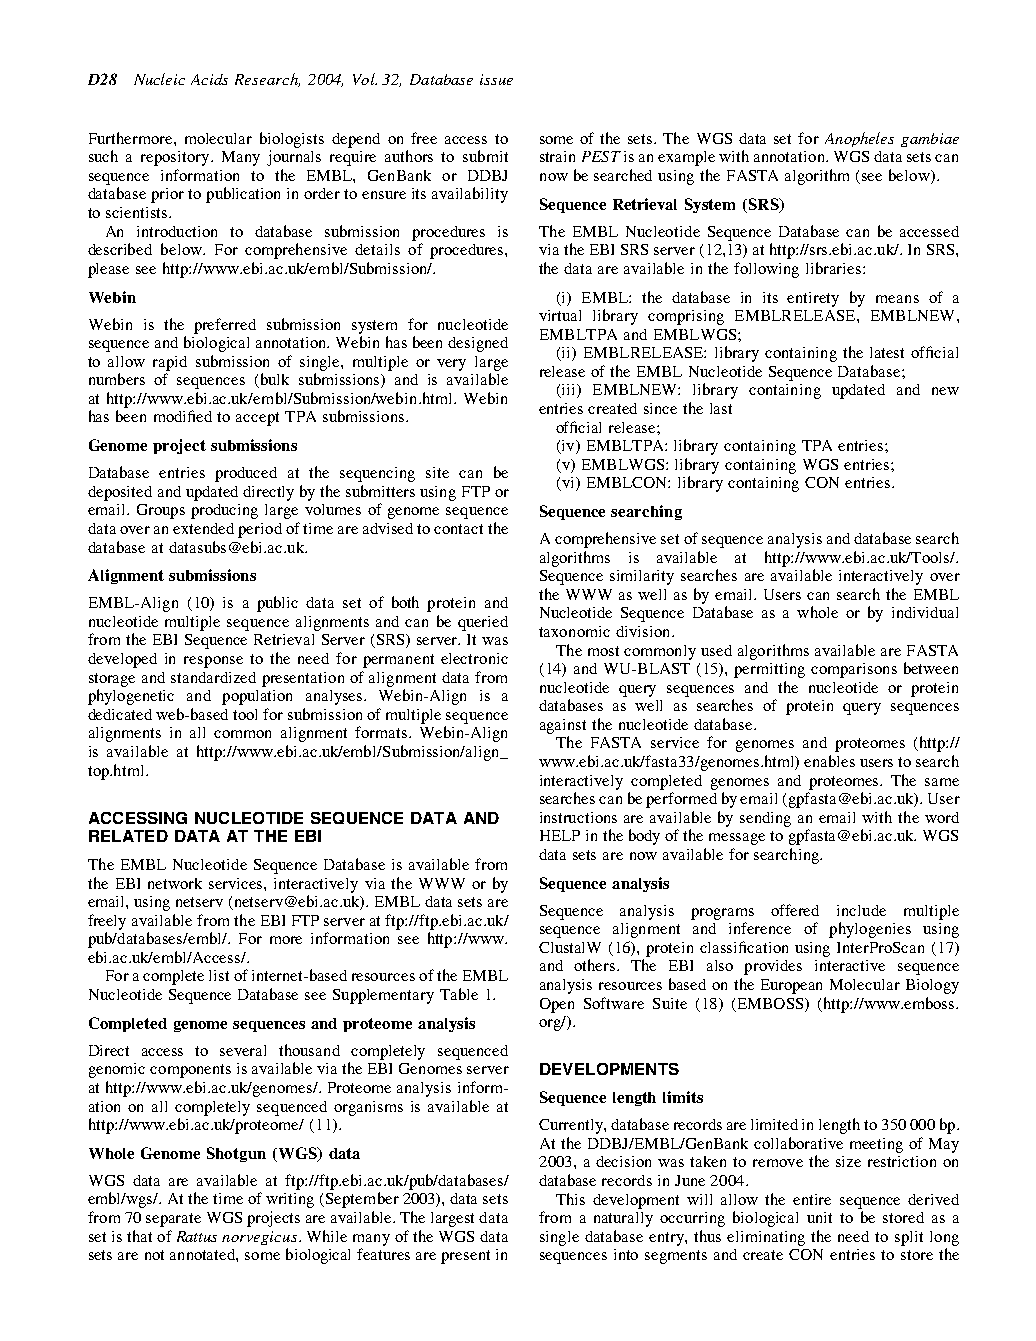  Describe the element at coordinates (596, 965) in the page. I see `others` at that location.
